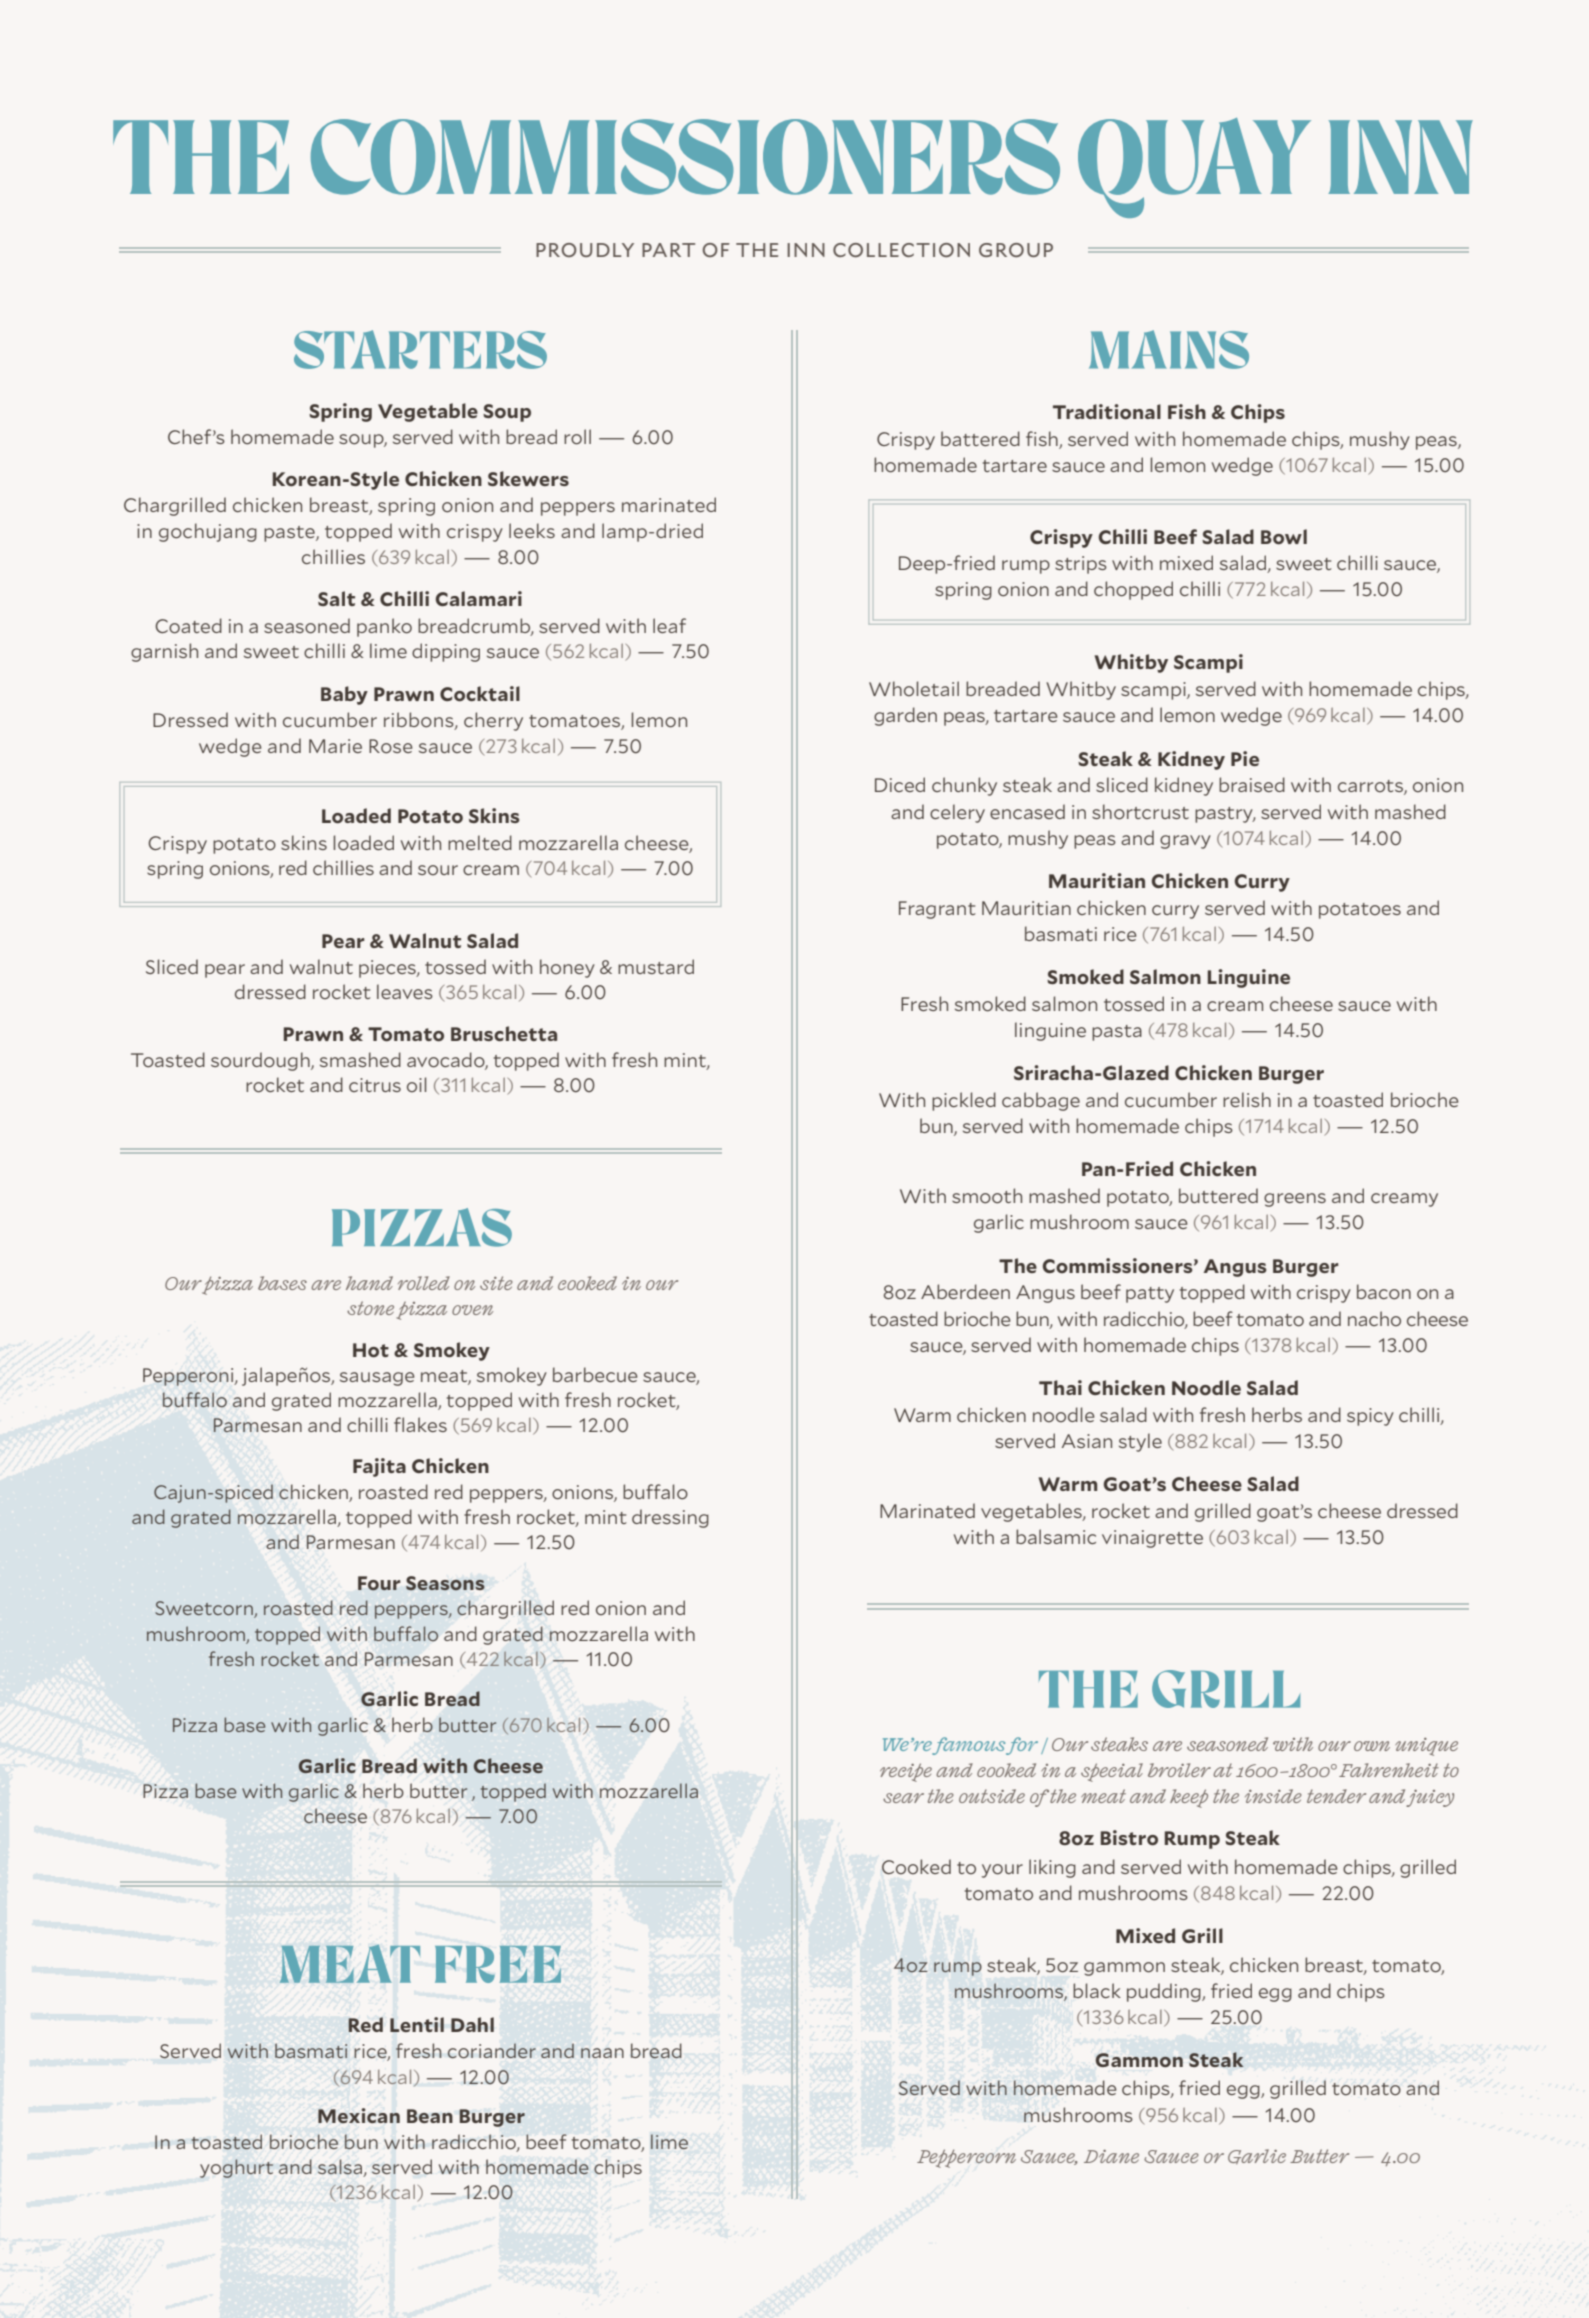 This screenshot has width=1589, height=2318. What do you see at coordinates (335, 746) in the screenshot?
I see `Marie` at bounding box center [335, 746].
